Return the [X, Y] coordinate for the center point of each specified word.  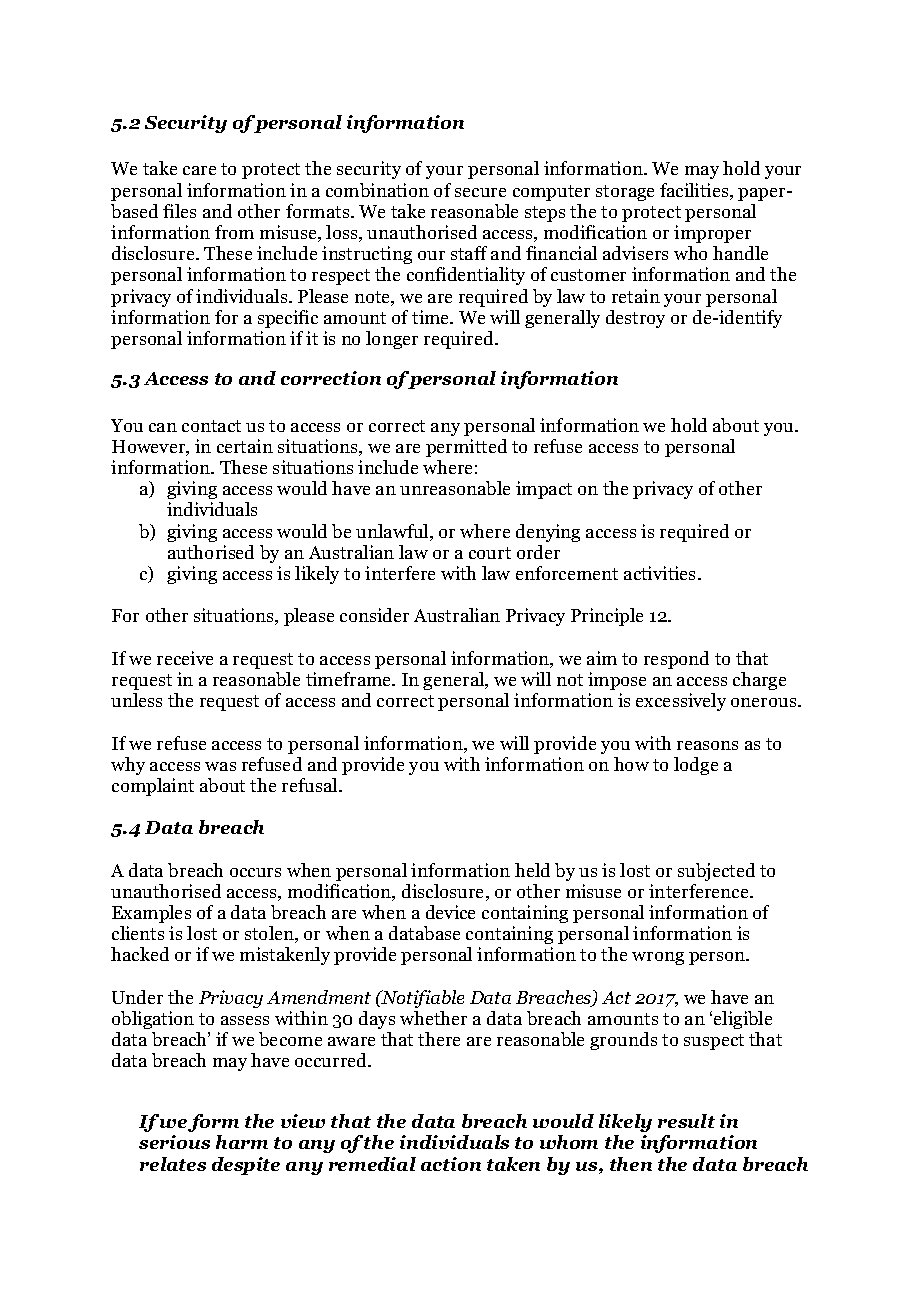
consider [374, 615]
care [199, 170]
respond [676, 660]
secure [480, 192]
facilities [695, 191]
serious [174, 1142]
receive [185, 658]
